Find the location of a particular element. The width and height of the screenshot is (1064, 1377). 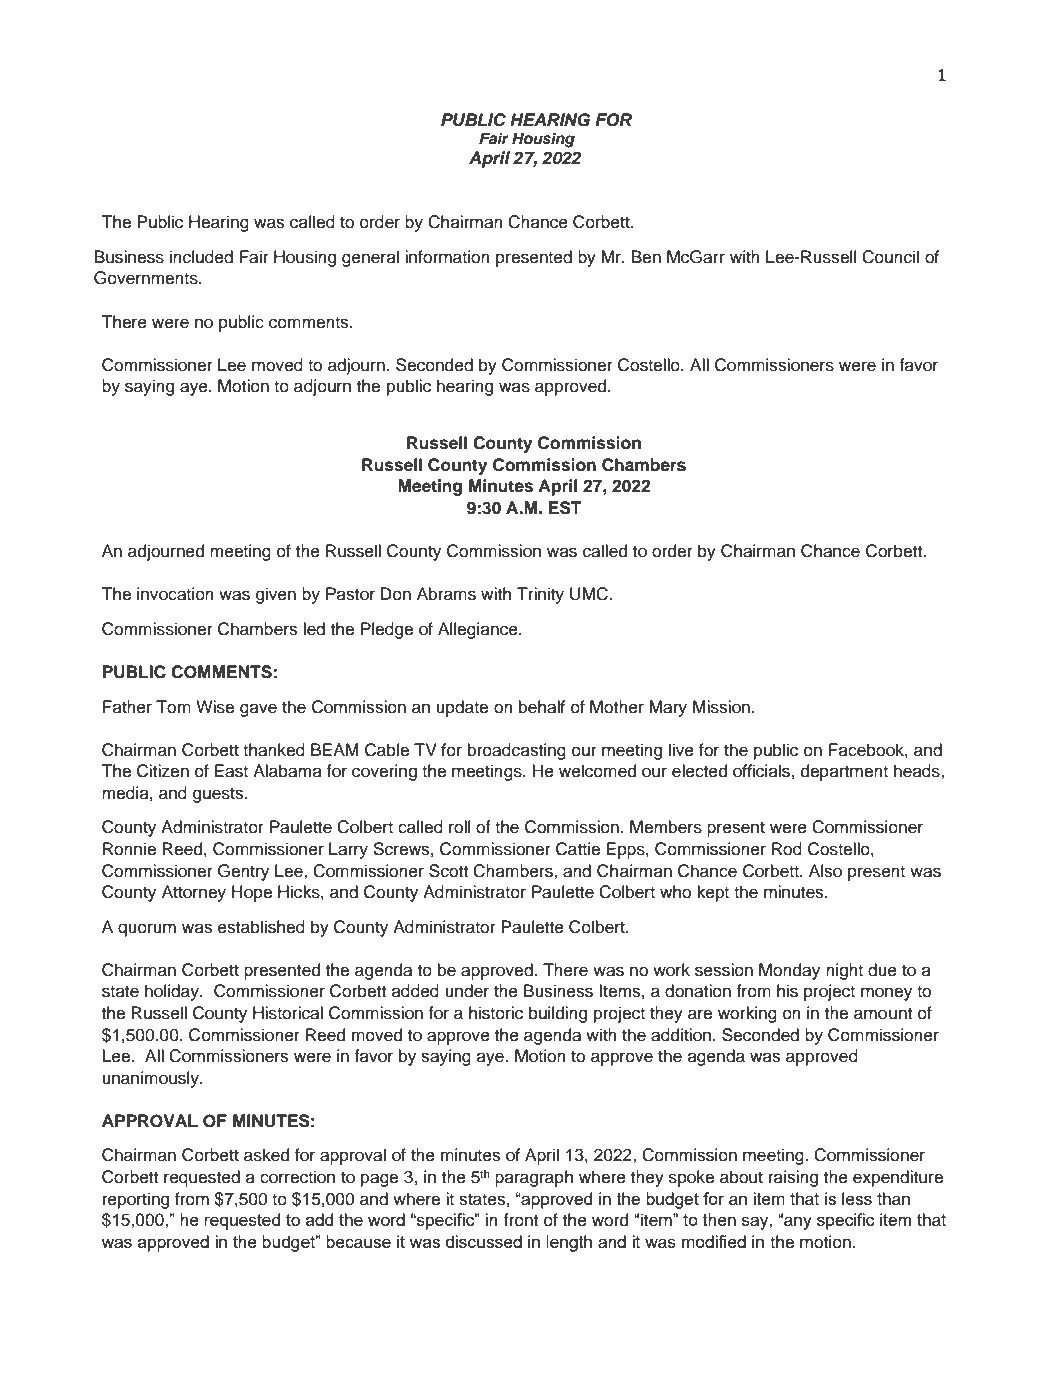

UMC is located at coordinates (590, 594).
